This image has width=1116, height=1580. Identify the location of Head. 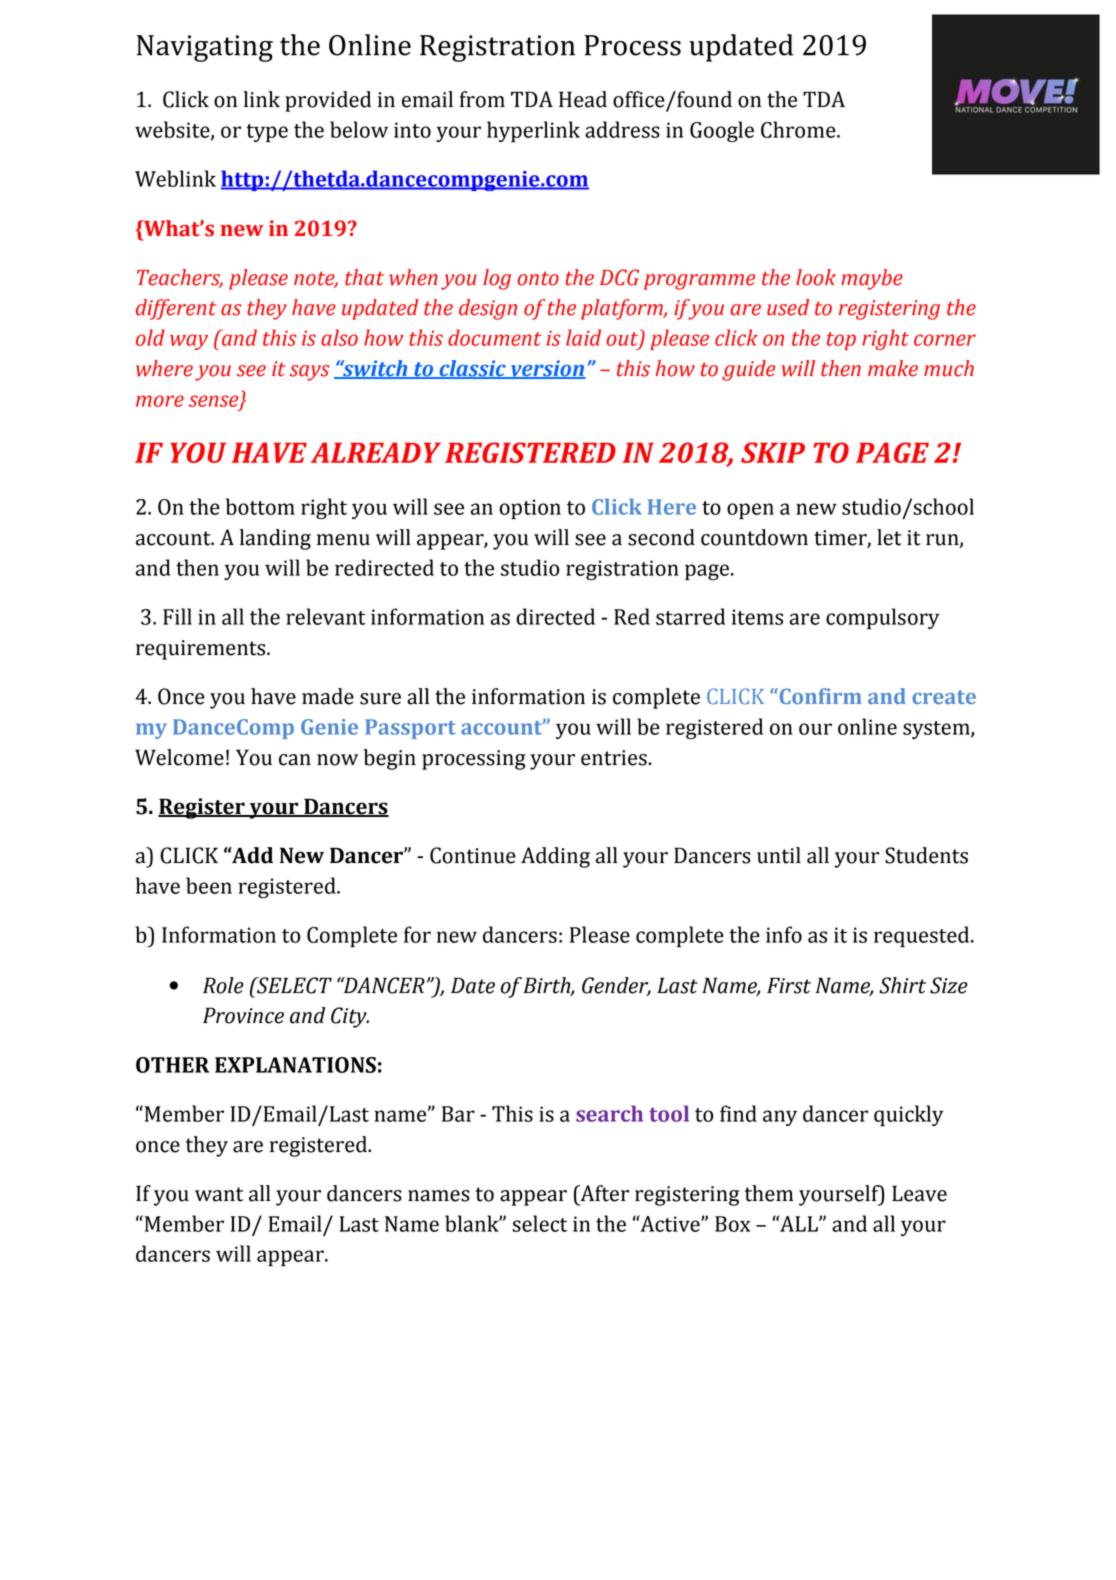
(583, 99).
